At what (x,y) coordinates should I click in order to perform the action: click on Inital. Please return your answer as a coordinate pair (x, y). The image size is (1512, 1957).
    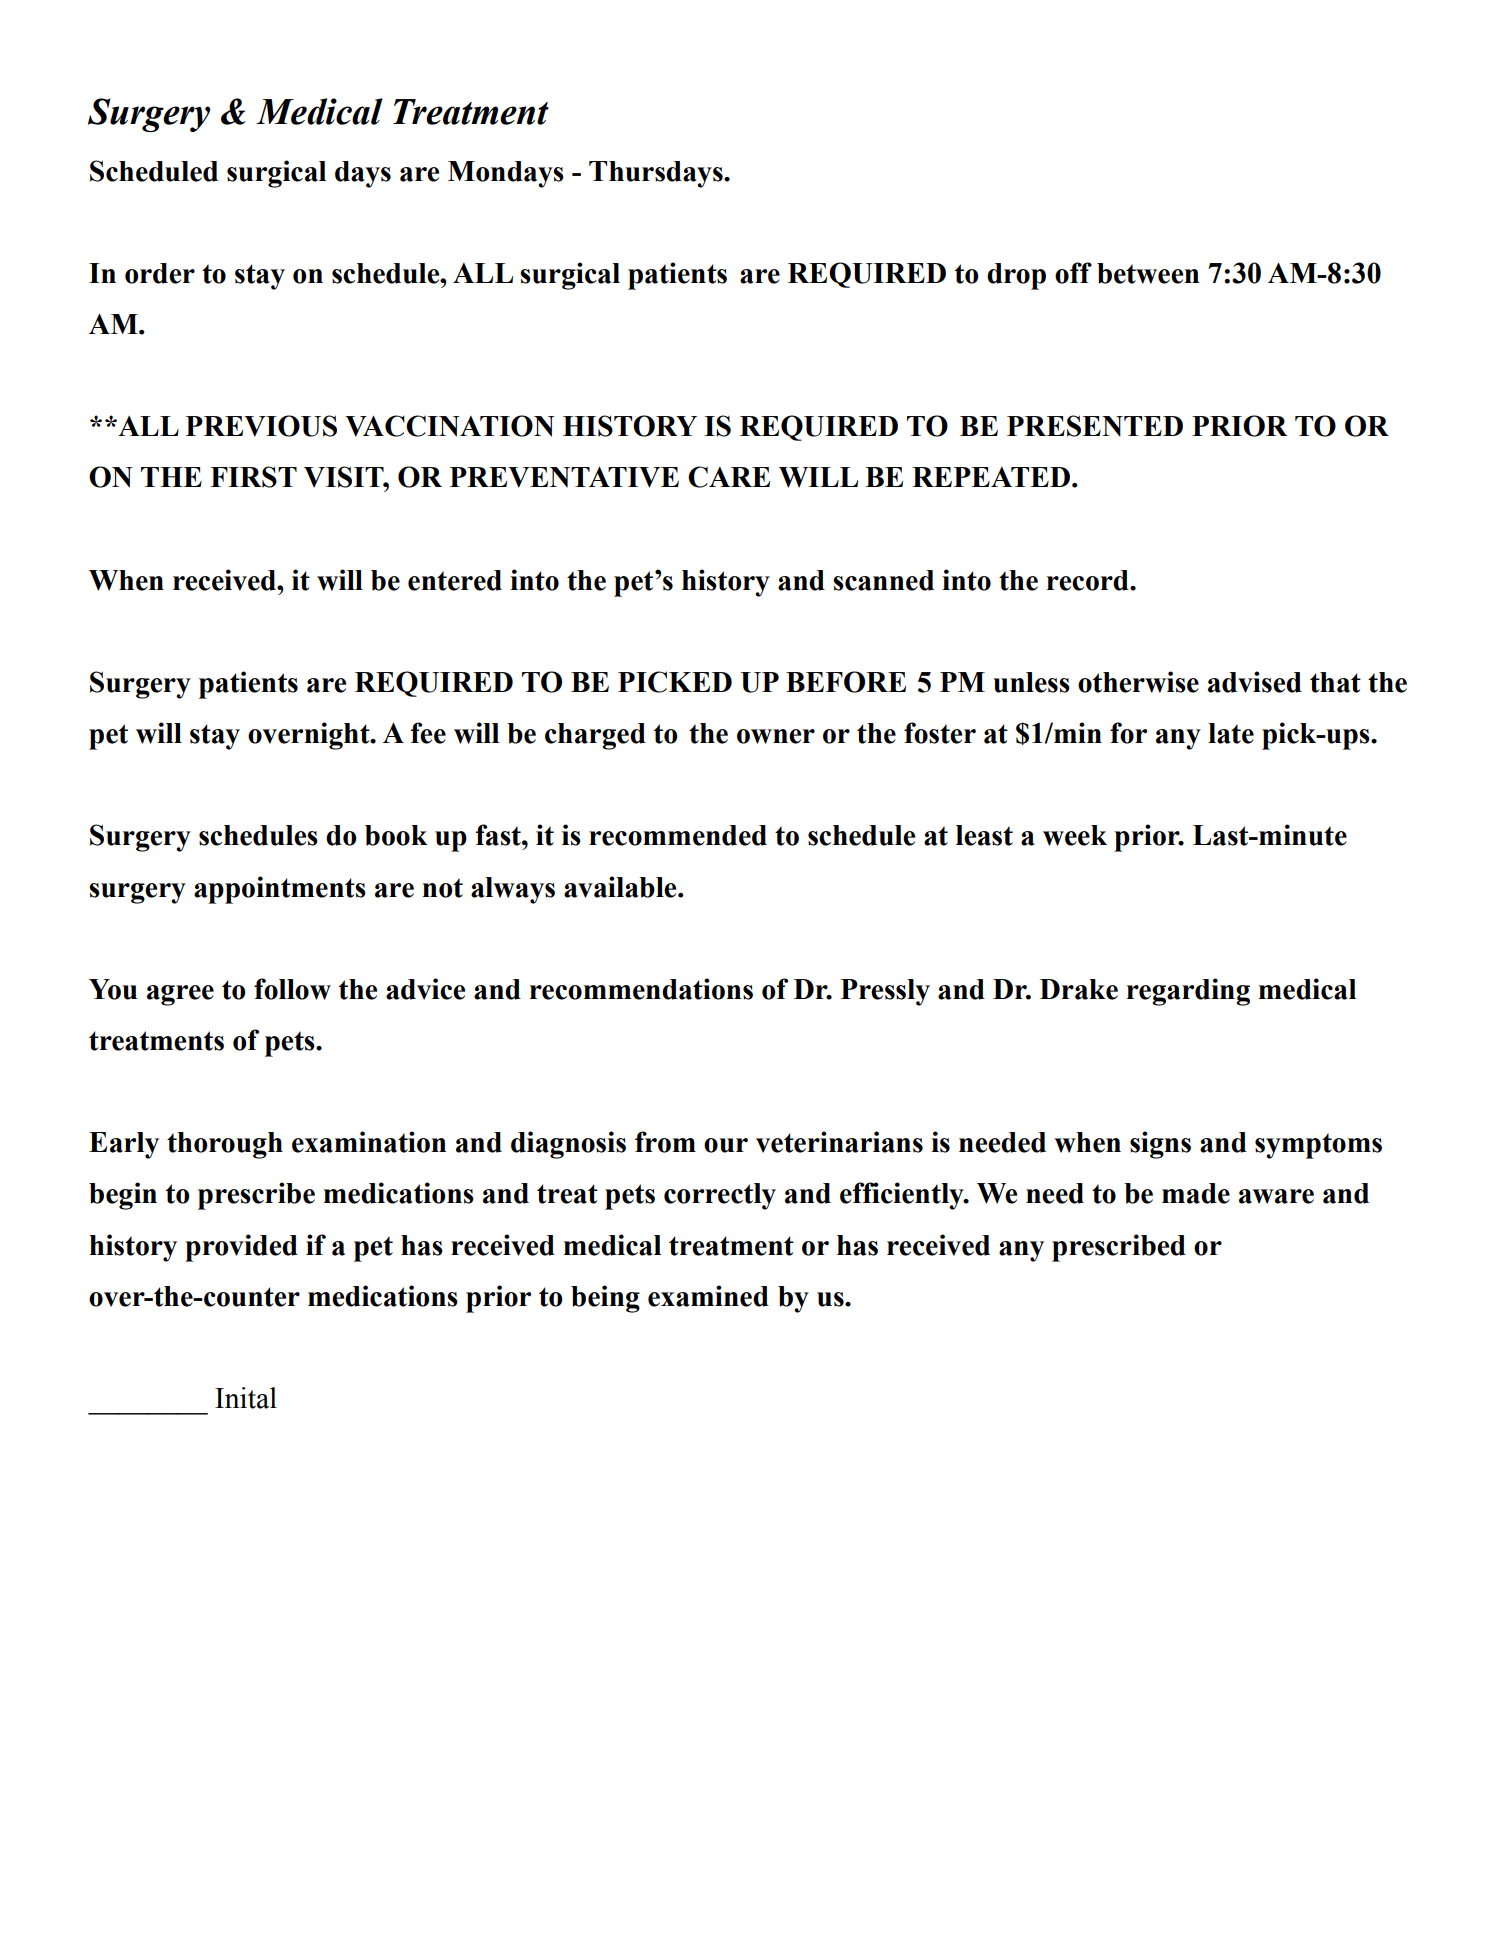
    Looking at the image, I should click on (246, 1398).
